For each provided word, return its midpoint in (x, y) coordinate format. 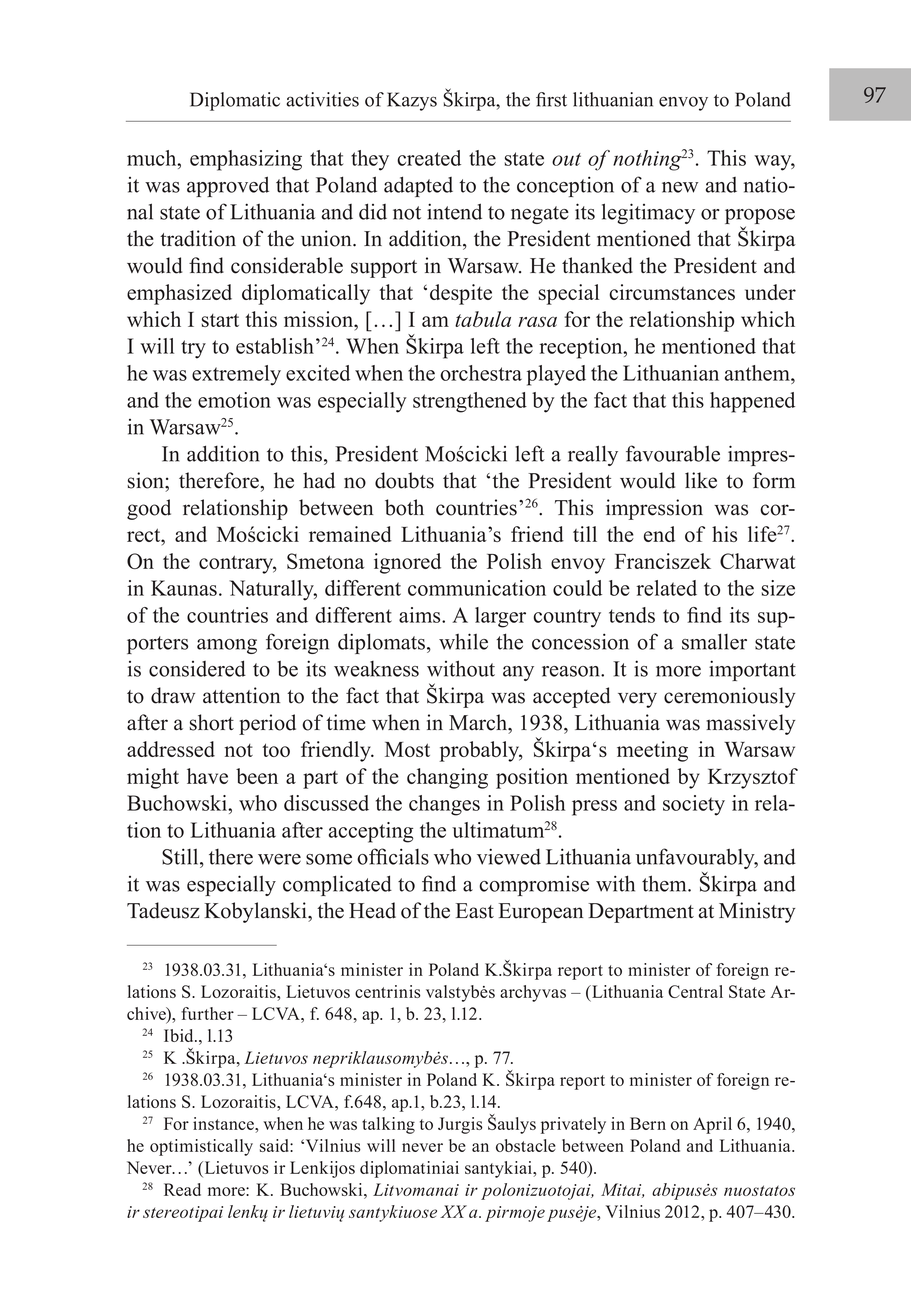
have (207, 776)
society (694, 805)
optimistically (201, 1147)
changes (444, 805)
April (712, 1125)
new (680, 187)
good (149, 509)
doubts (404, 480)
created (429, 158)
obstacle (526, 1145)
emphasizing (246, 160)
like (701, 480)
